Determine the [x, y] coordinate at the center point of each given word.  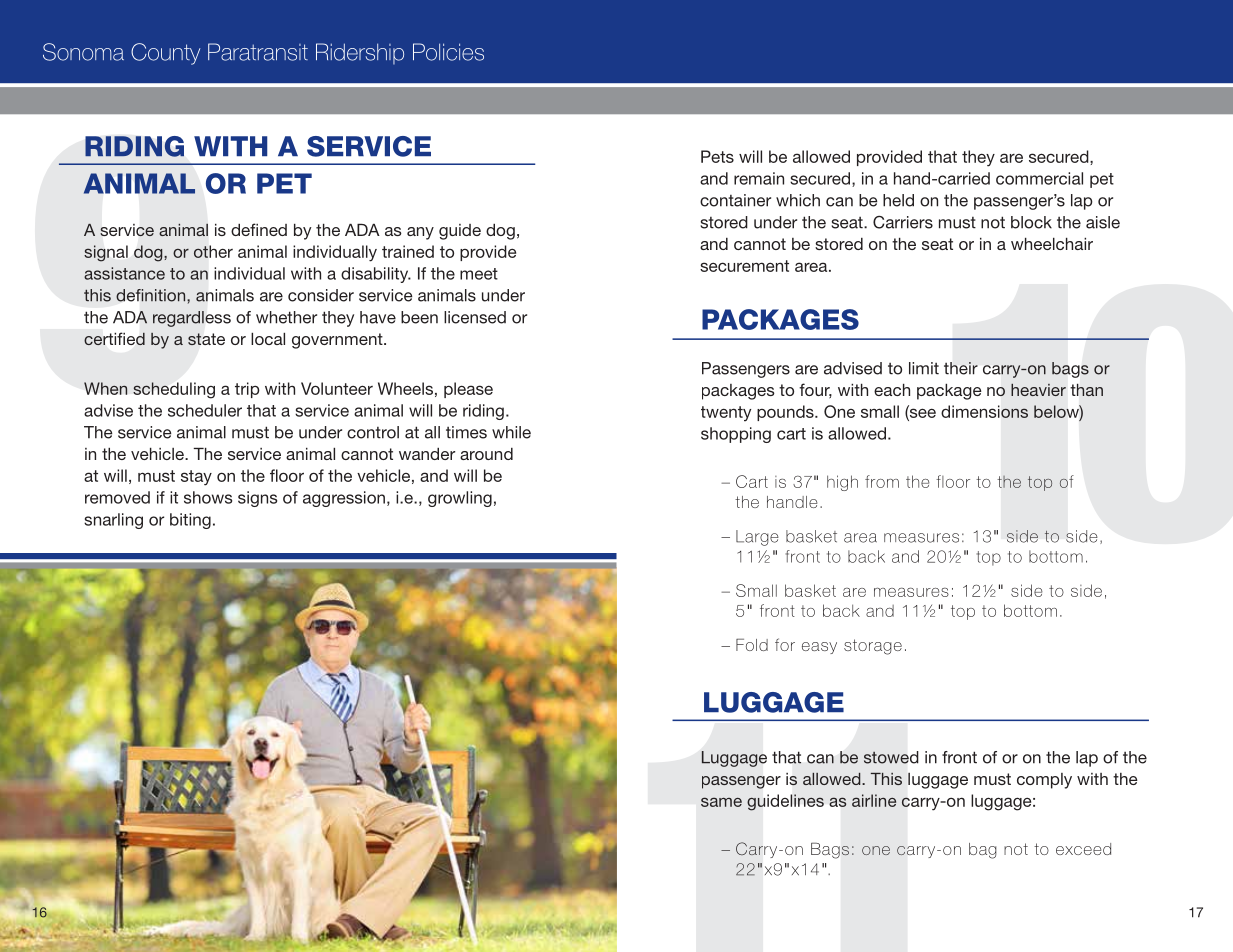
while [511, 432]
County [165, 54]
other [213, 251]
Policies [448, 52]
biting [190, 521]
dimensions [984, 411]
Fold [752, 645]
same [721, 802]
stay [196, 478]
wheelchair [1052, 244]
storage [873, 647]
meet [479, 274]
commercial [1039, 178]
